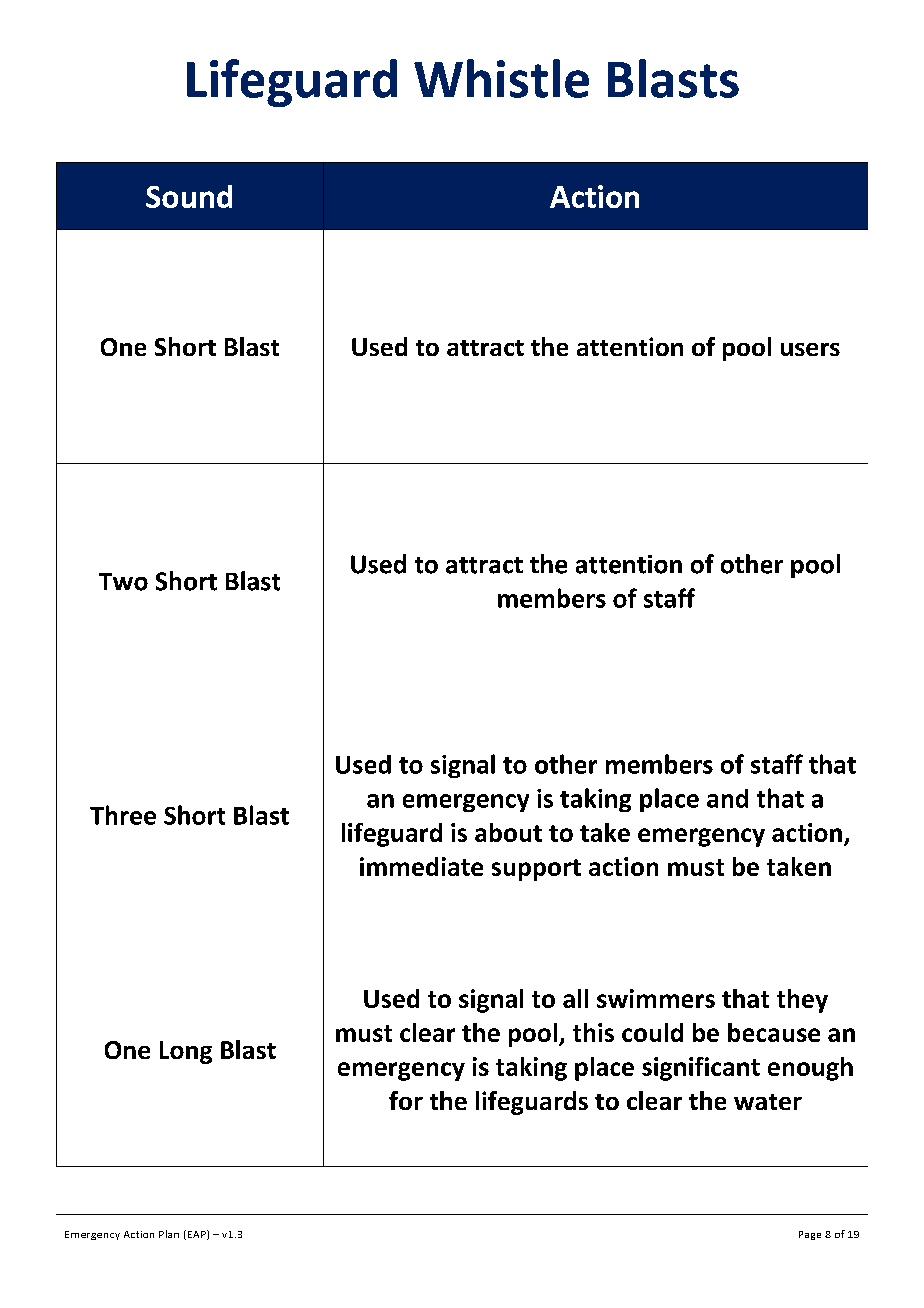  I want to click on Sound, so click(189, 196).
